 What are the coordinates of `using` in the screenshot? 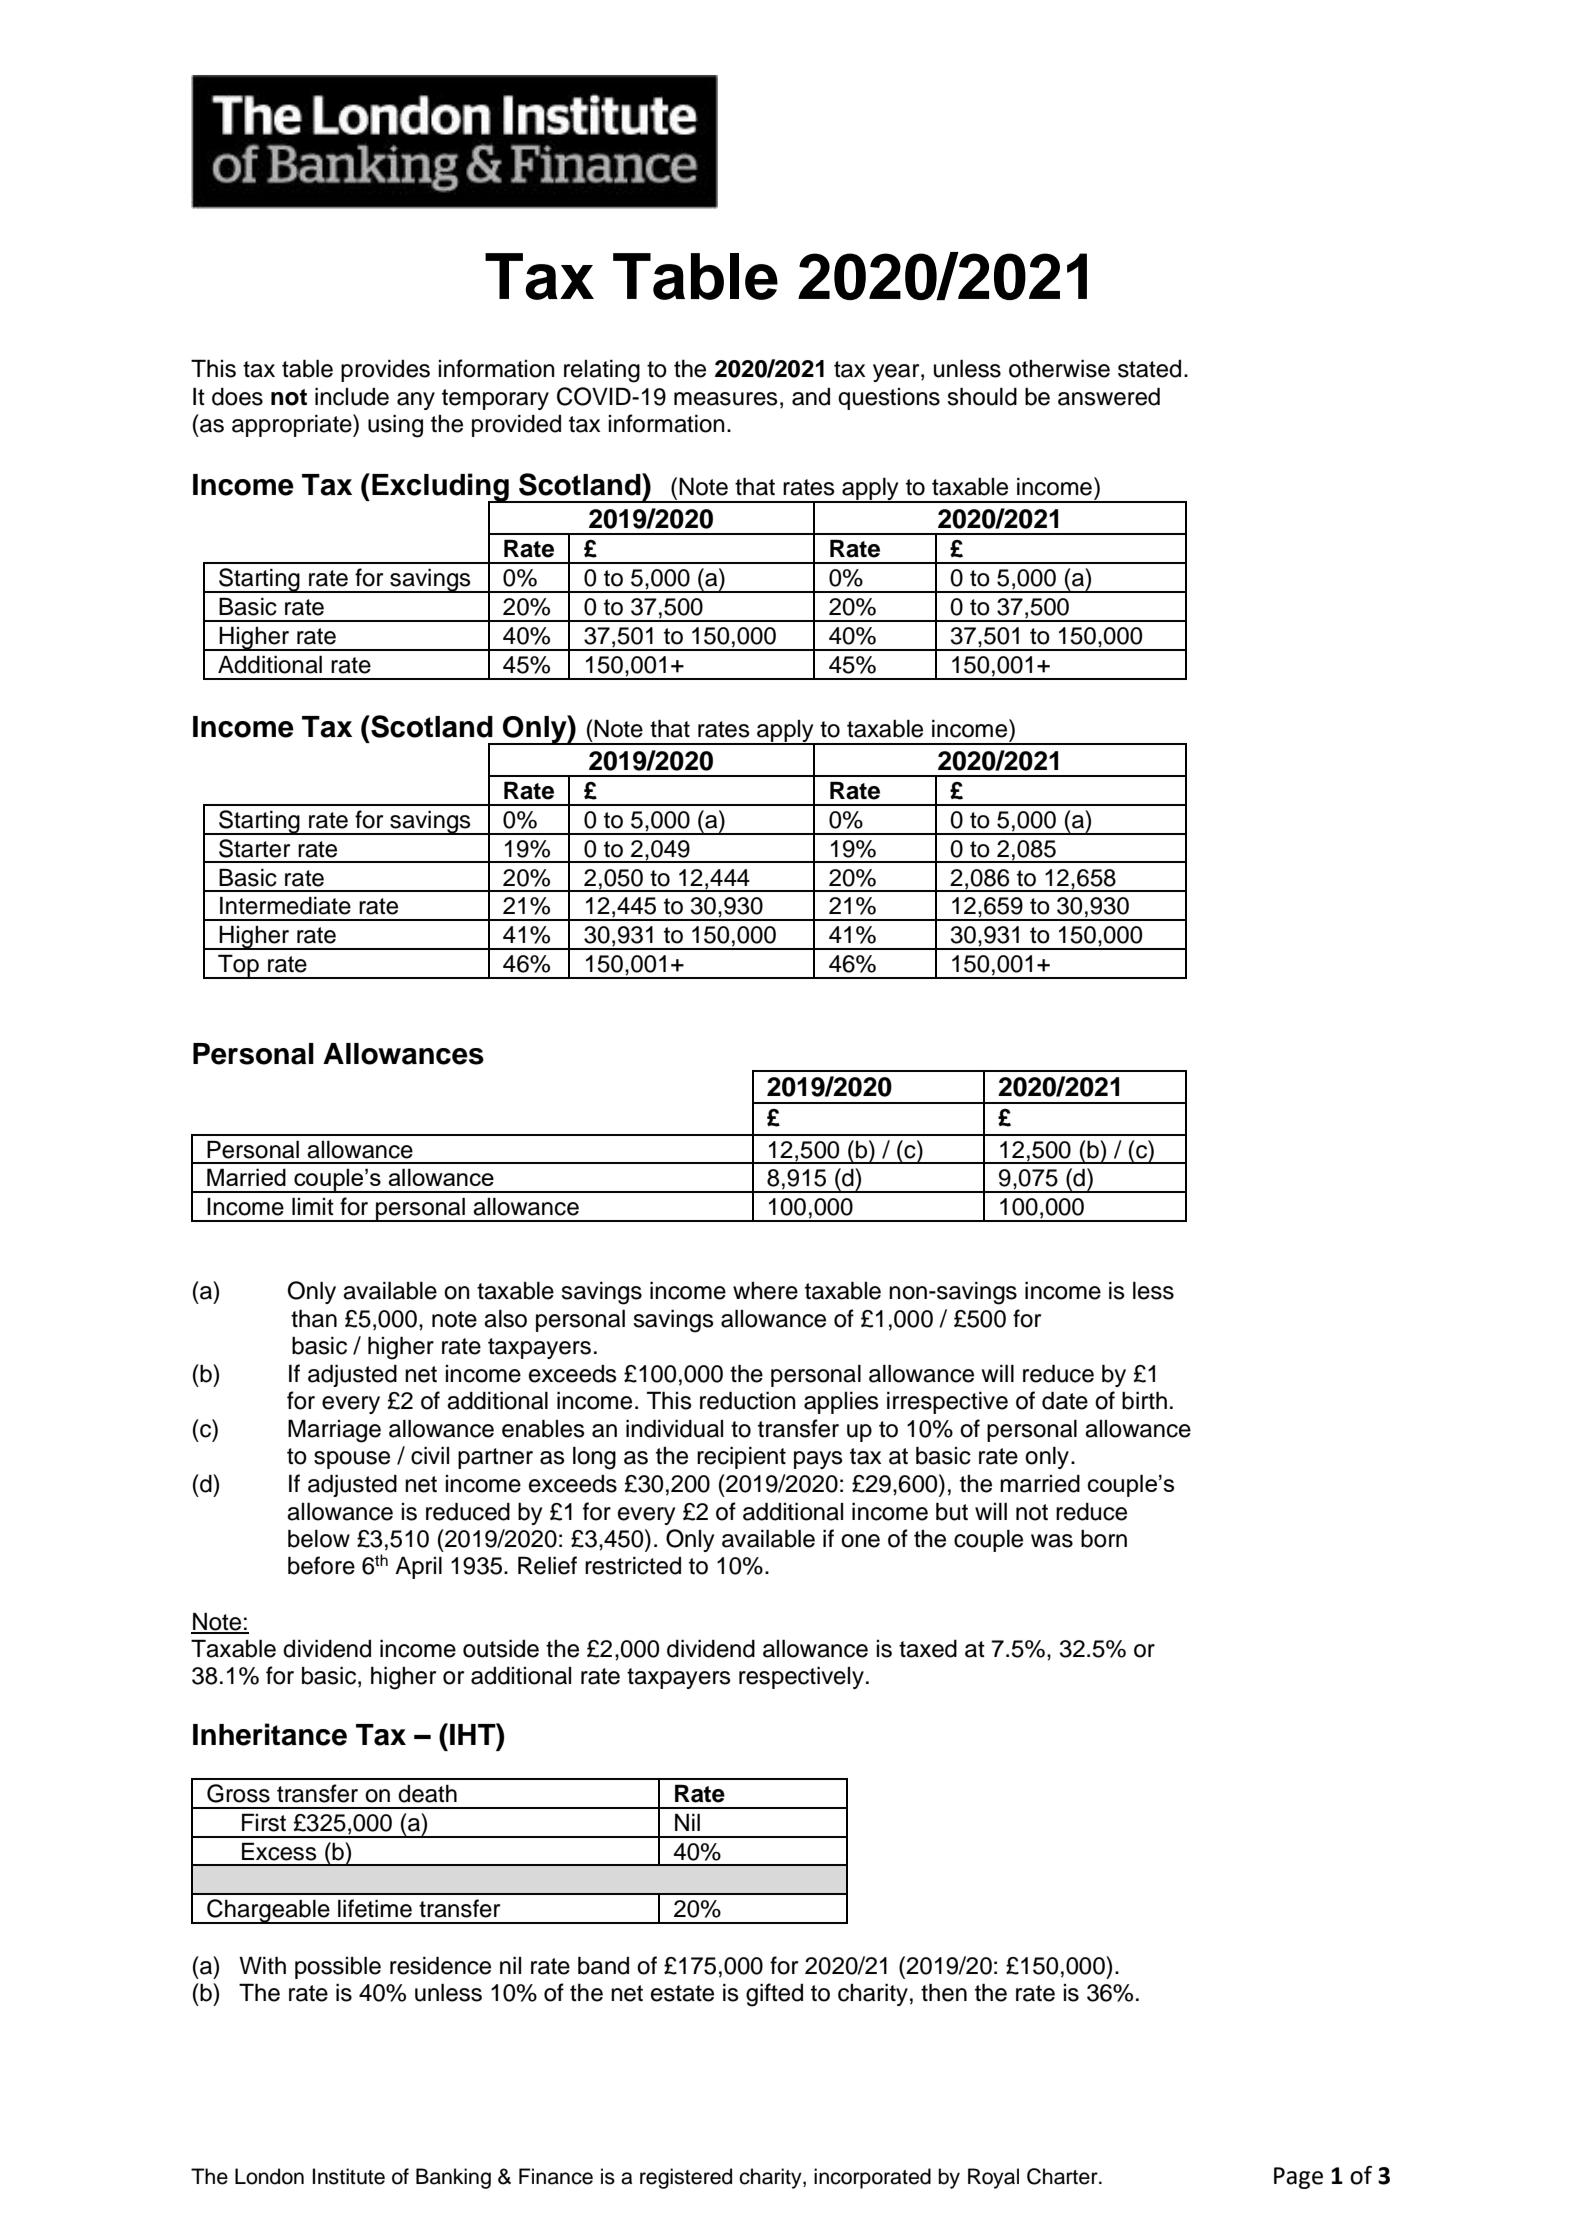 It's located at (395, 426).
